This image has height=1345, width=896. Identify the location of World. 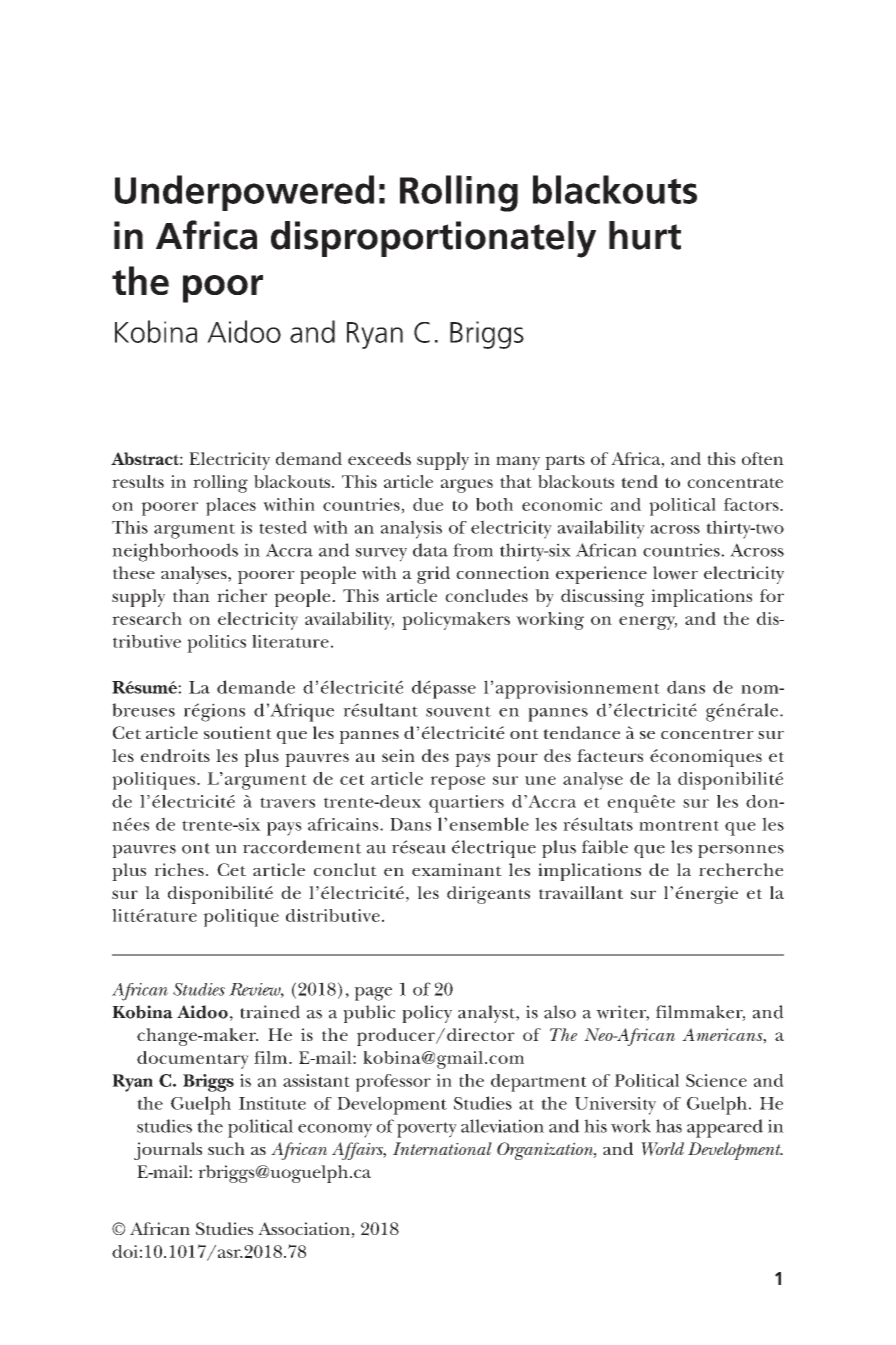
(662, 1149).
